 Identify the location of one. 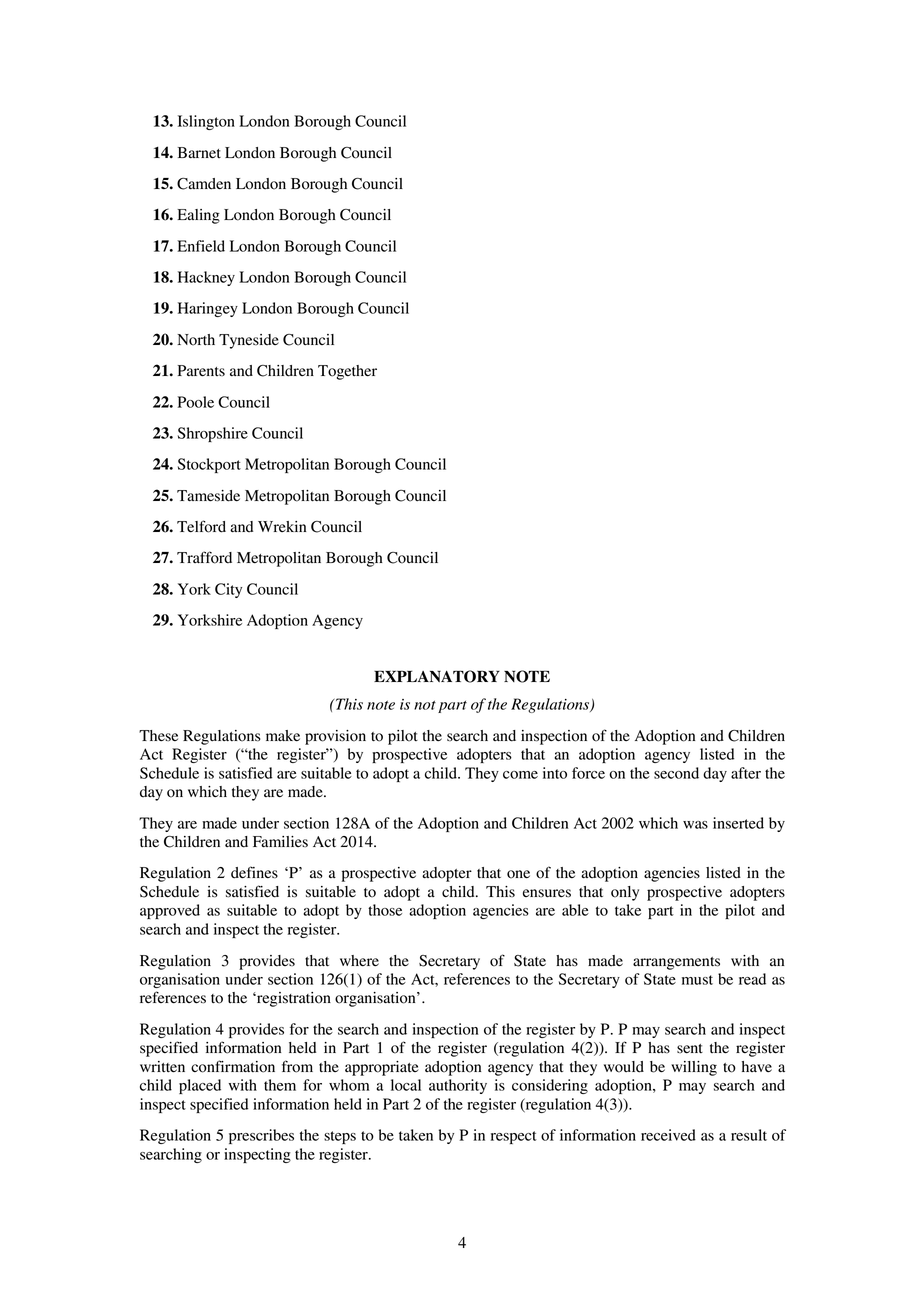
(518, 874).
